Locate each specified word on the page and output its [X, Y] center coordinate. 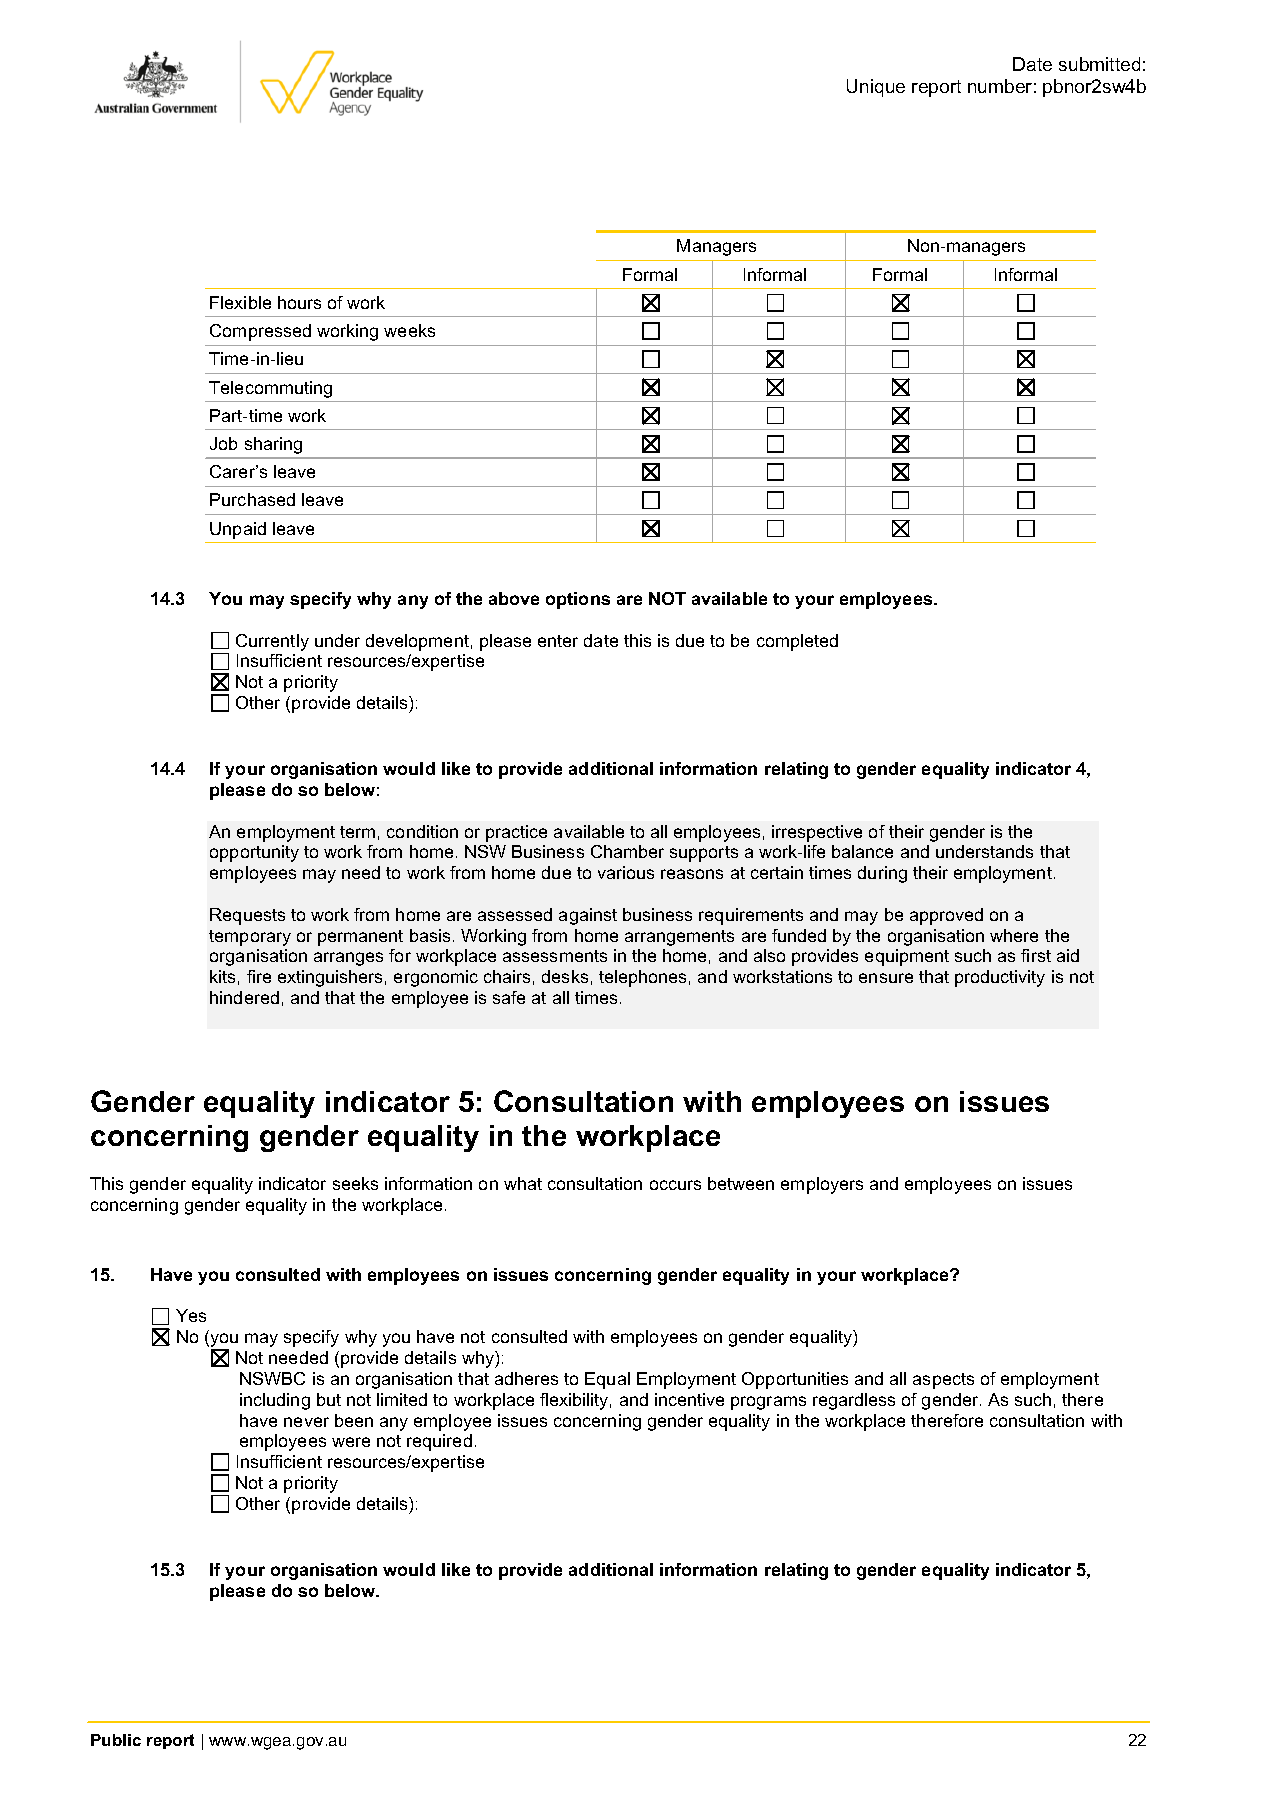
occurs [675, 1185]
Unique [876, 88]
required [439, 1442]
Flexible [240, 302]
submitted [1099, 64]
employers [822, 1185]
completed [797, 642]
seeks [355, 1183]
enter [558, 641]
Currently [272, 642]
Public [116, 1740]
